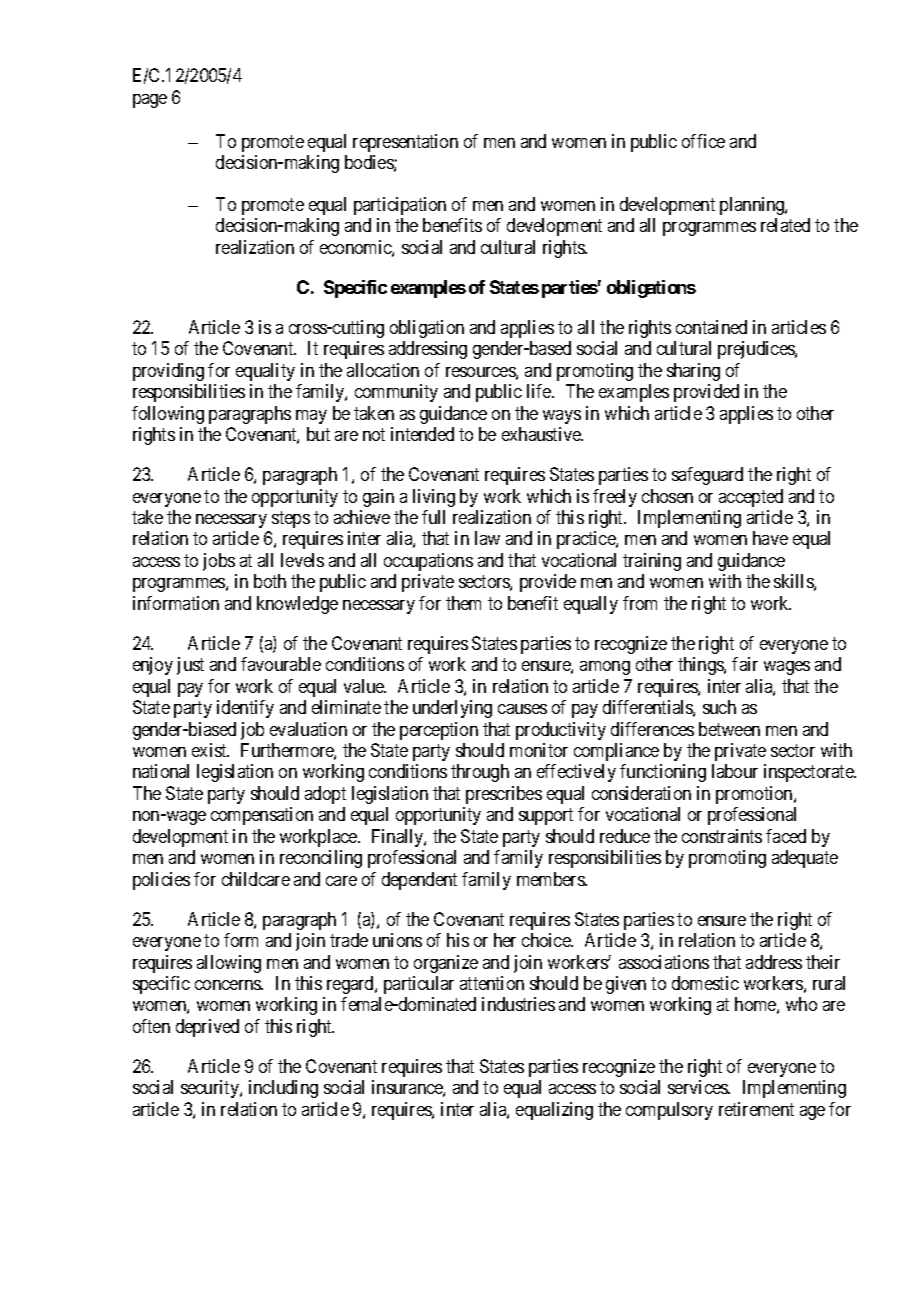 This screenshot has width=924, height=1308. What do you see at coordinates (405, 143) in the screenshot?
I see `representation` at bounding box center [405, 143].
